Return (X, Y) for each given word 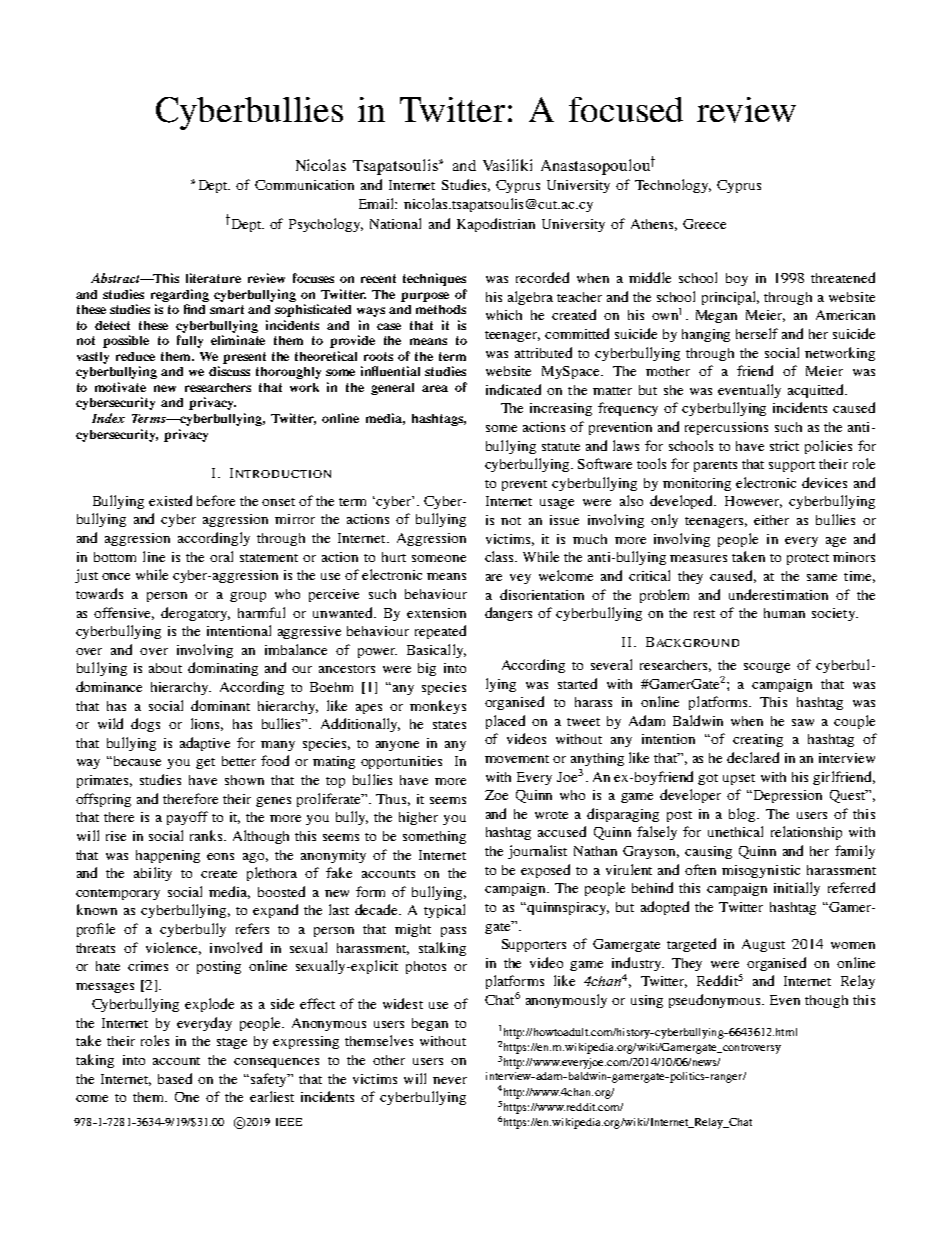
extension (436, 613)
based (175, 1078)
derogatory (195, 614)
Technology (673, 186)
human (784, 613)
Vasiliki (507, 165)
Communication (304, 185)
